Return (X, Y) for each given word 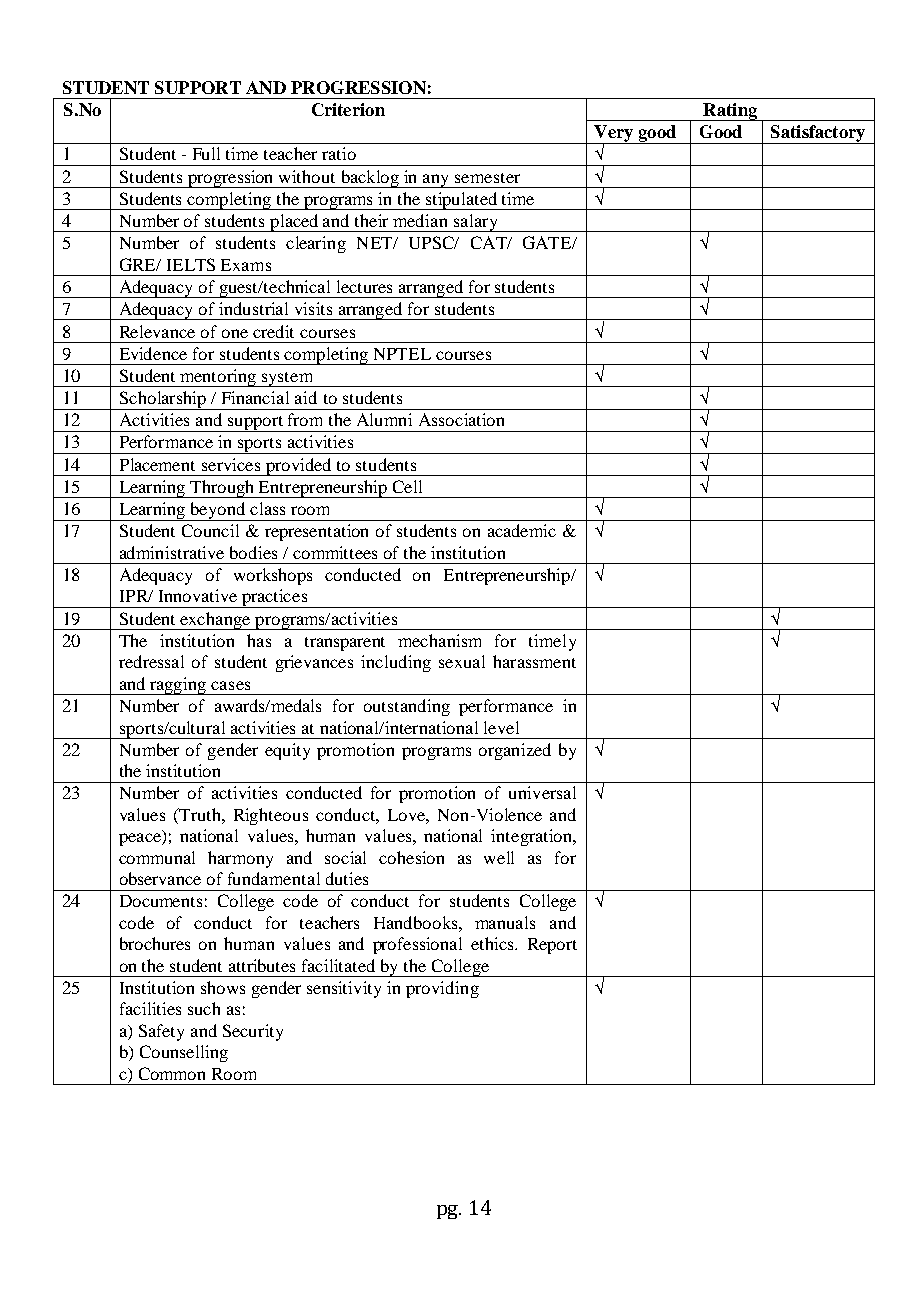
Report (552, 946)
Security (253, 1032)
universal (542, 792)
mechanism (439, 640)
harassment (534, 661)
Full (206, 153)
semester (487, 178)
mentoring (219, 378)
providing (442, 989)
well (499, 857)
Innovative (198, 595)
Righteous (271, 816)
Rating (730, 112)
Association (461, 419)
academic (522, 530)
